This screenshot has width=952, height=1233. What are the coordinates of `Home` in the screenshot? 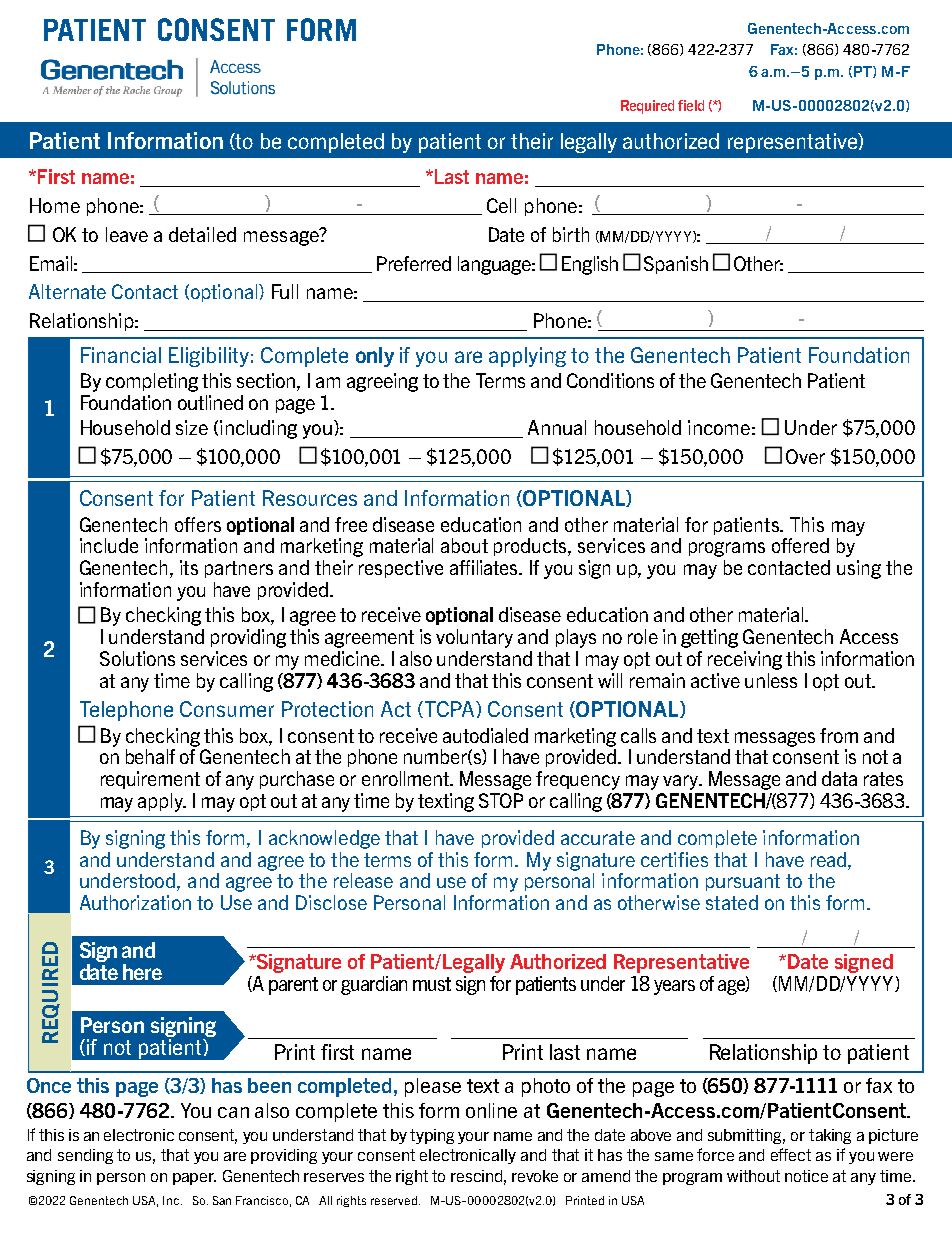 It's located at (55, 205).
